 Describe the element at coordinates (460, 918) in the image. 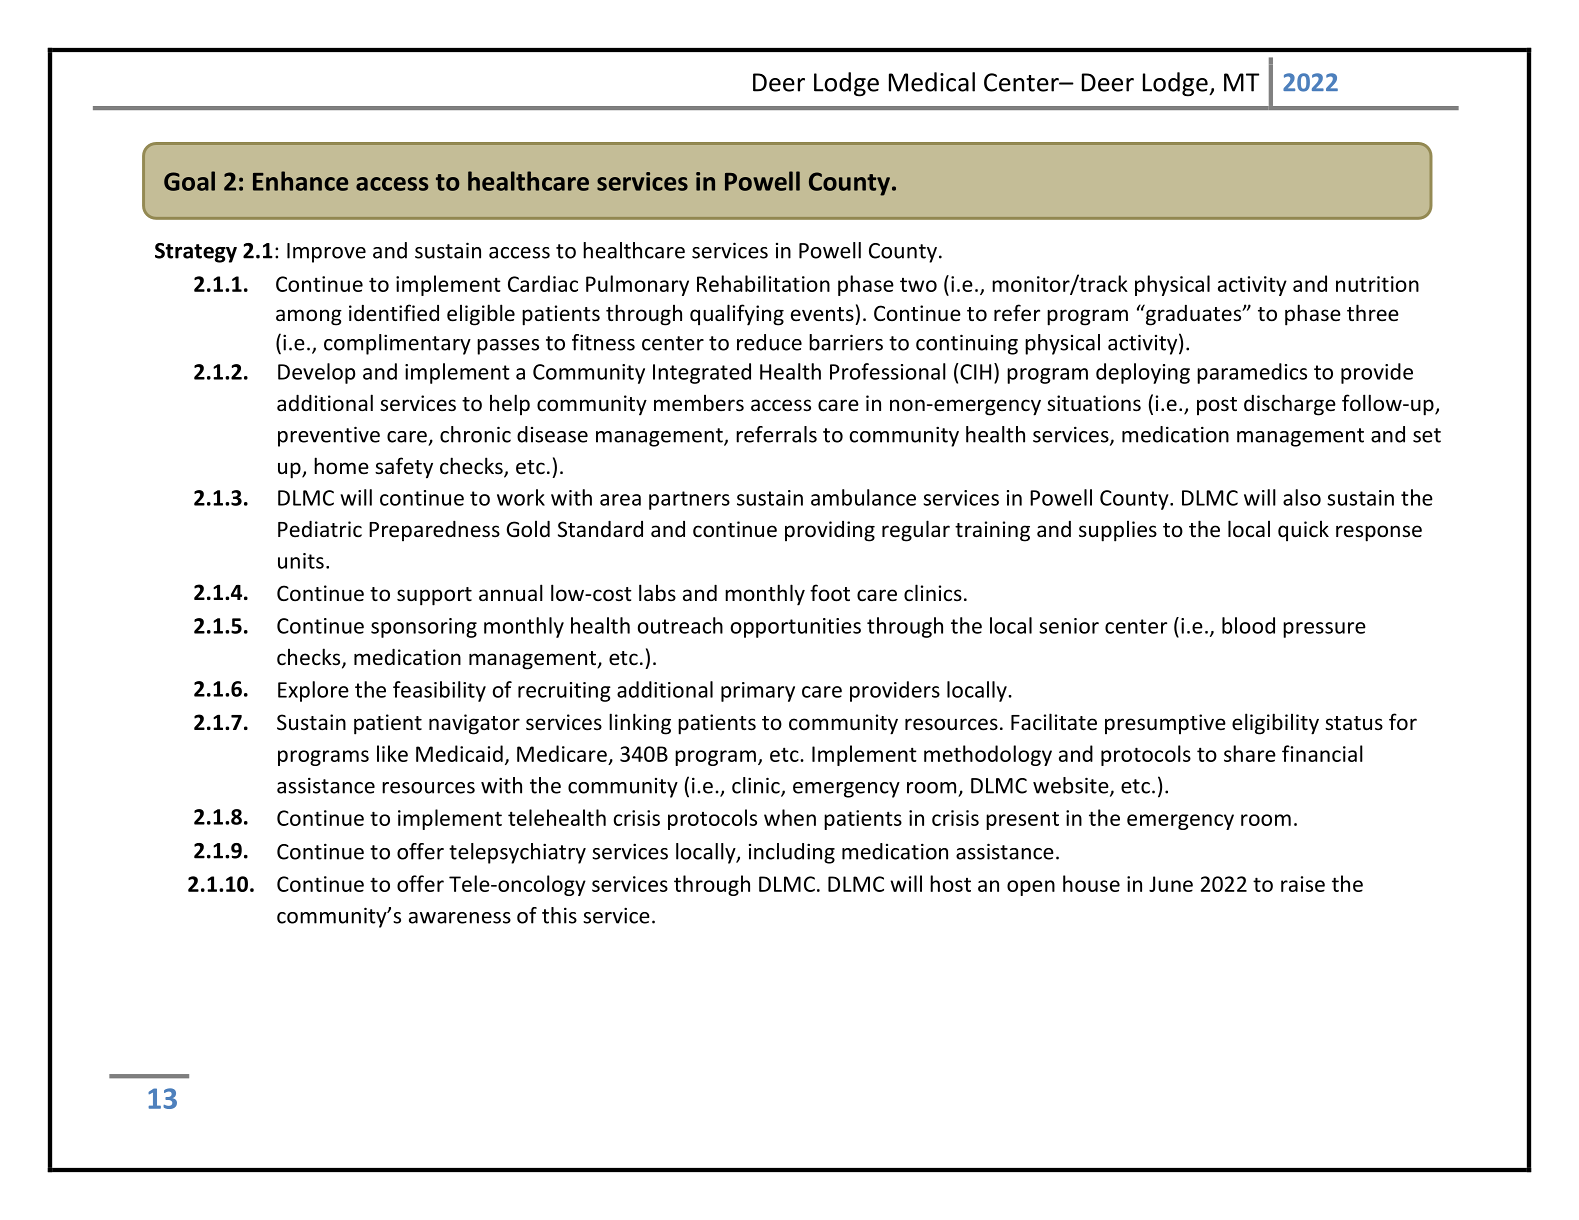

I see `awareness` at that location.
